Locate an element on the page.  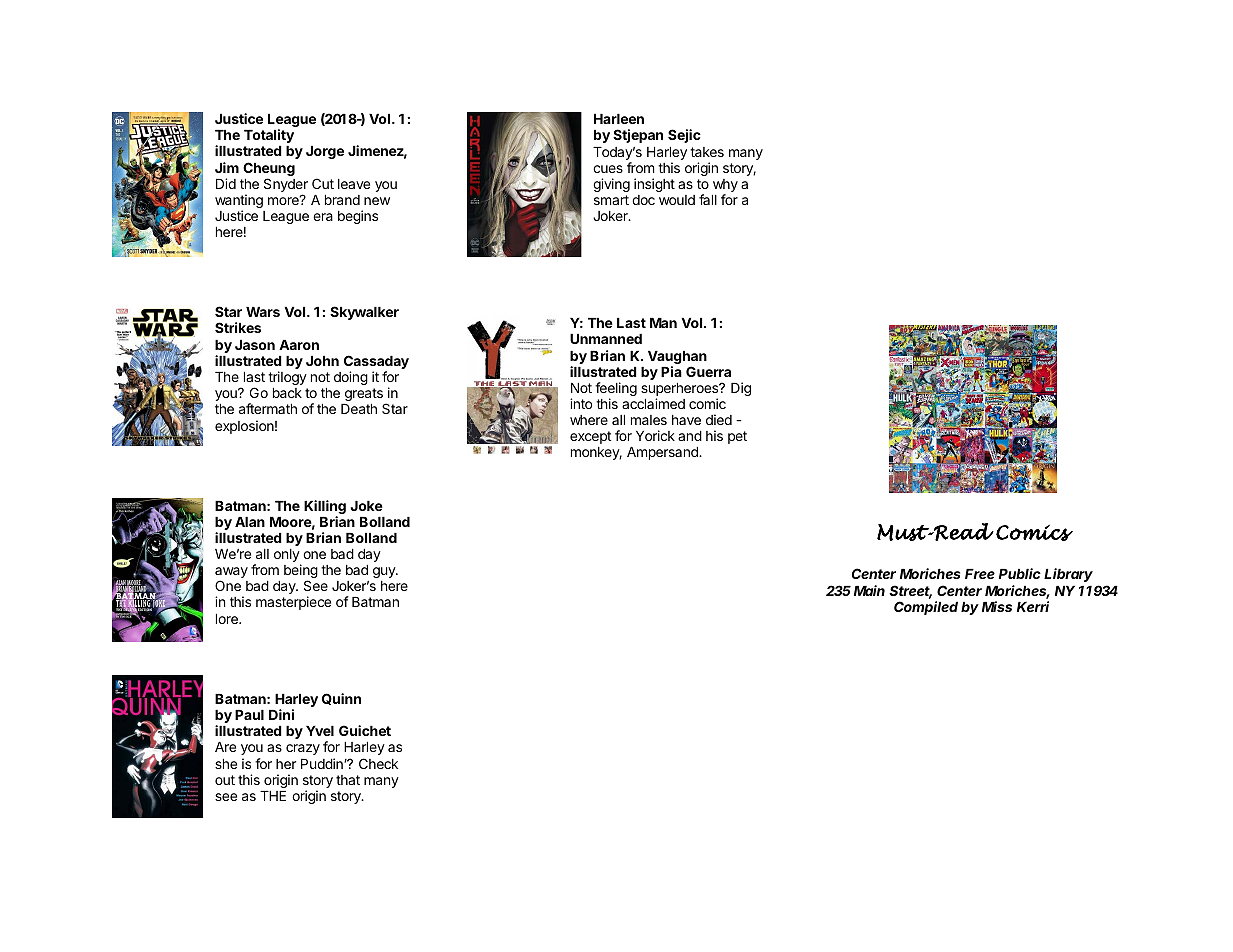
Puddin is located at coordinates (323, 763).
